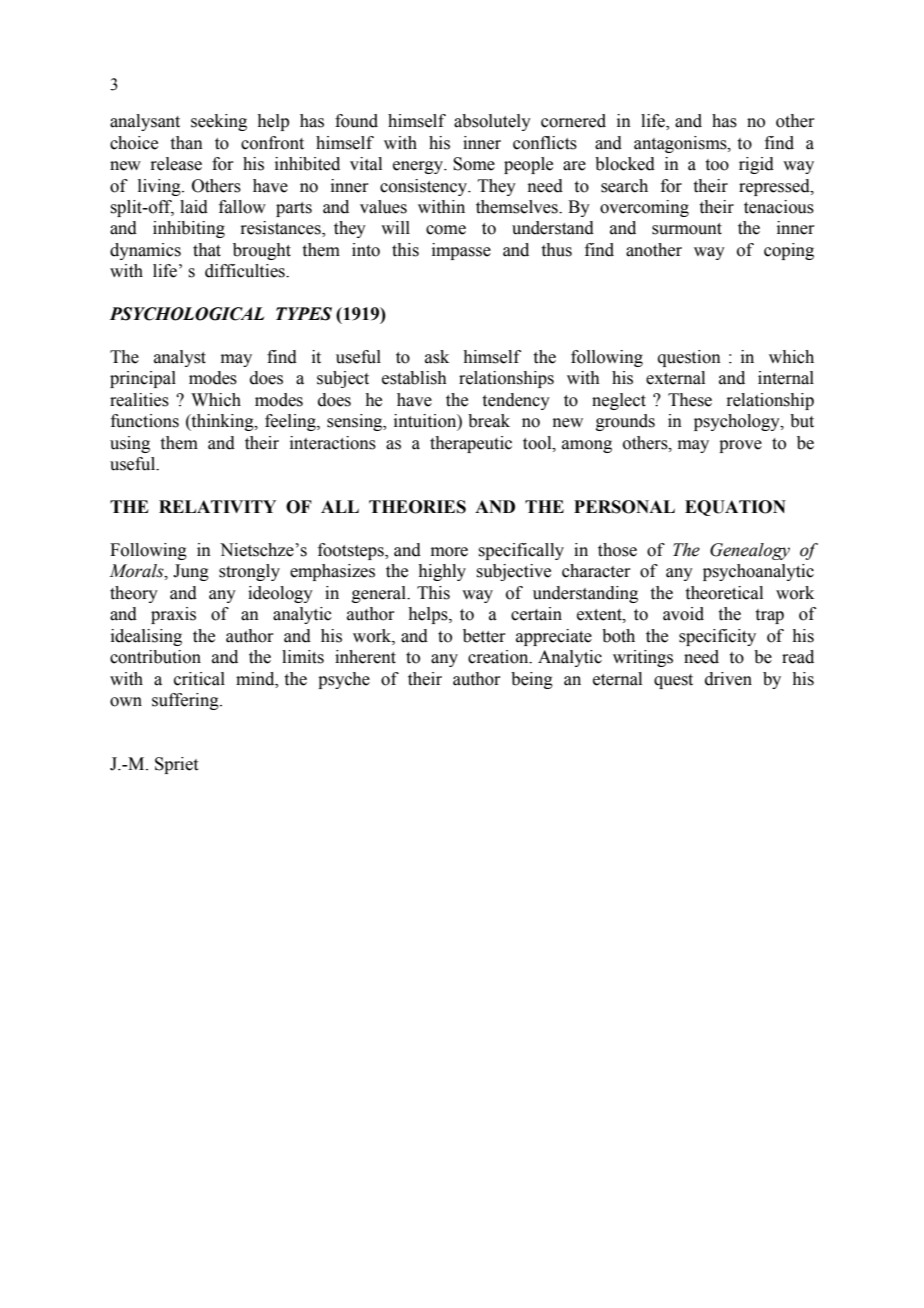 Image resolution: width=924 pixels, height=1308 pixels. I want to click on external, so click(675, 378).
